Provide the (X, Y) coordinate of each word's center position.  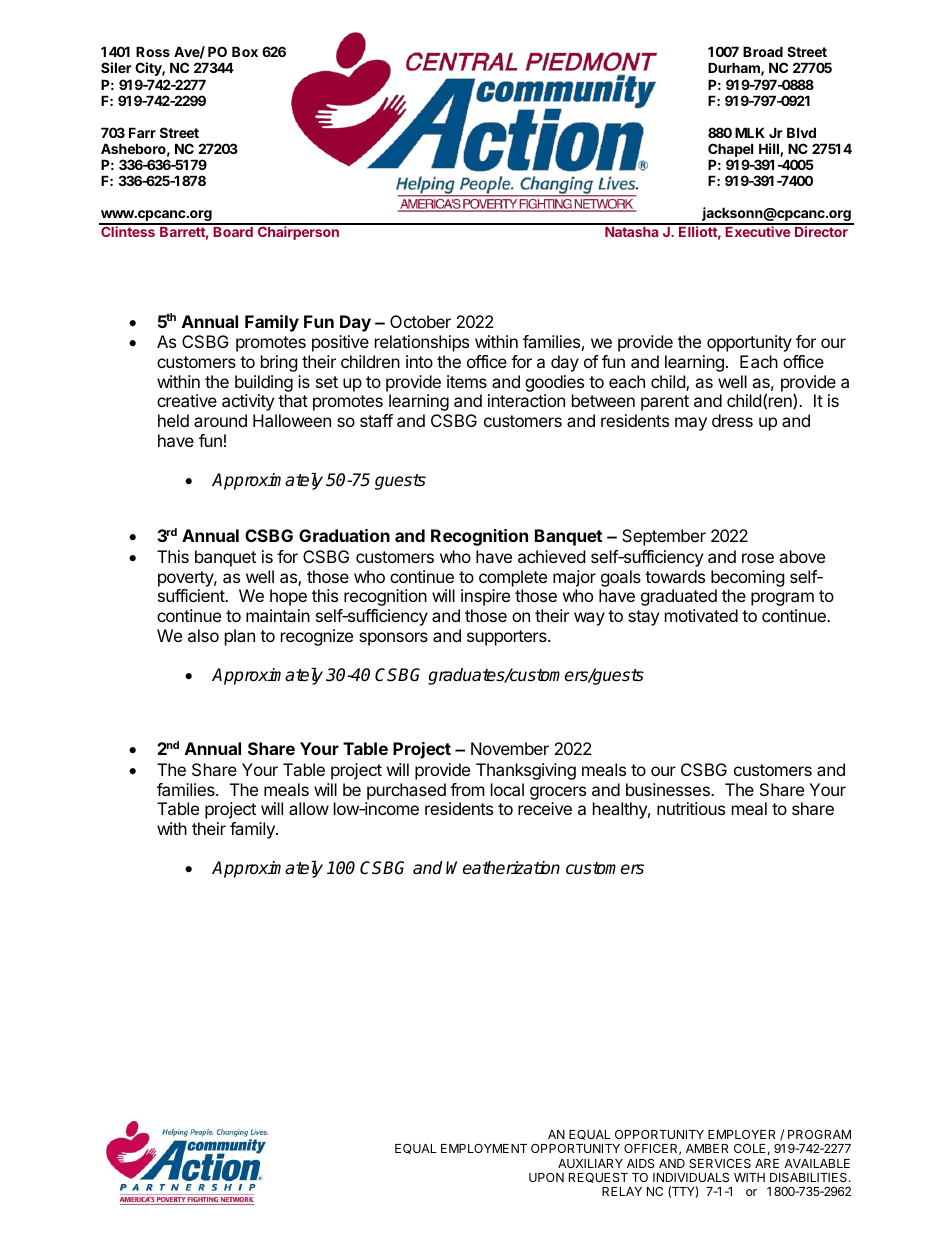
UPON (546, 1177)
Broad (763, 51)
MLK (750, 132)
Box (245, 51)
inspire (485, 597)
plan (240, 637)
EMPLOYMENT (484, 1148)
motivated (701, 615)
